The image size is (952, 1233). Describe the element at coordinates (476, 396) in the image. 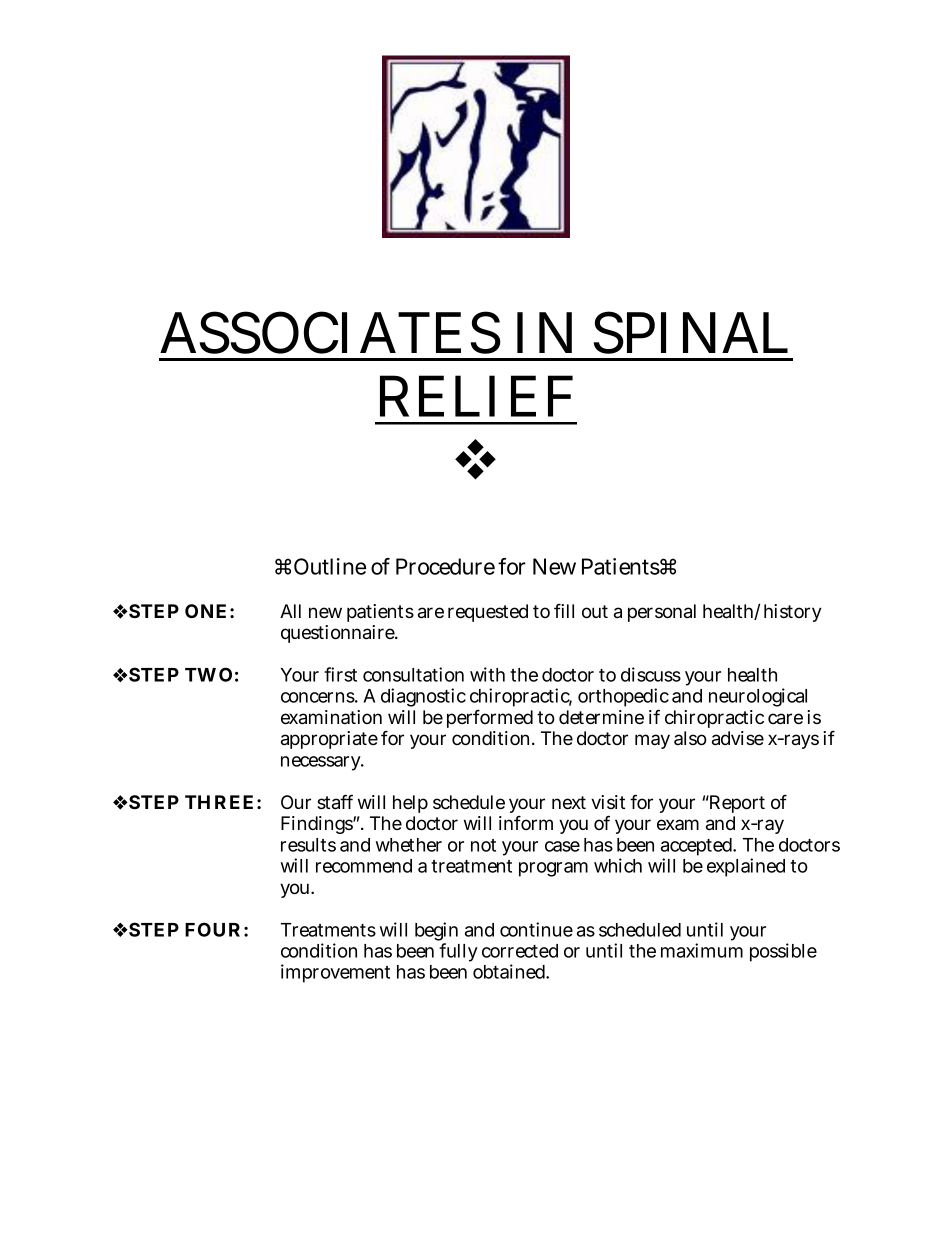

I see `RELIEF` at that location.
